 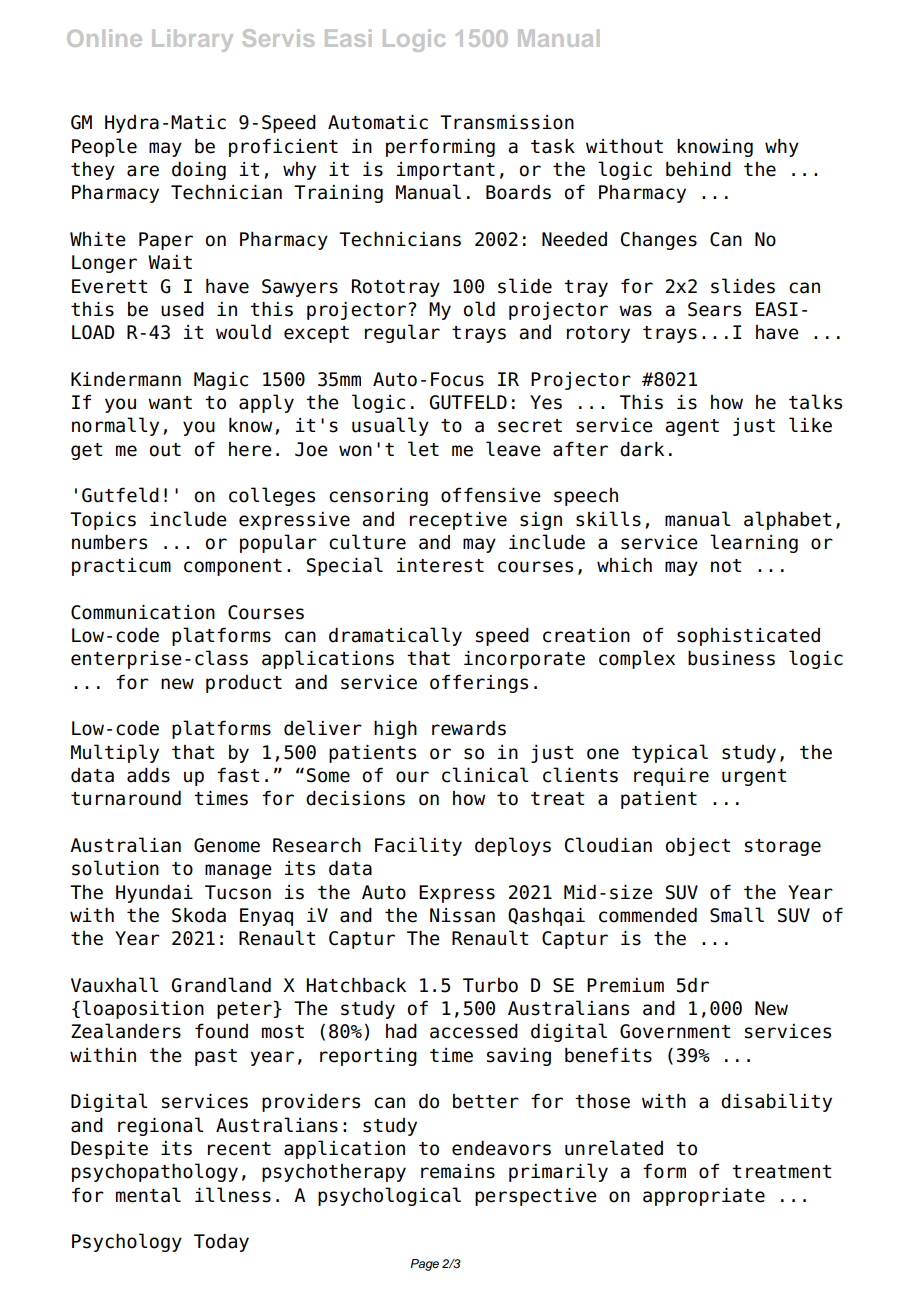 What do you see at coordinates (737, 915) in the document?
I see `Small` at bounding box center [737, 915].
